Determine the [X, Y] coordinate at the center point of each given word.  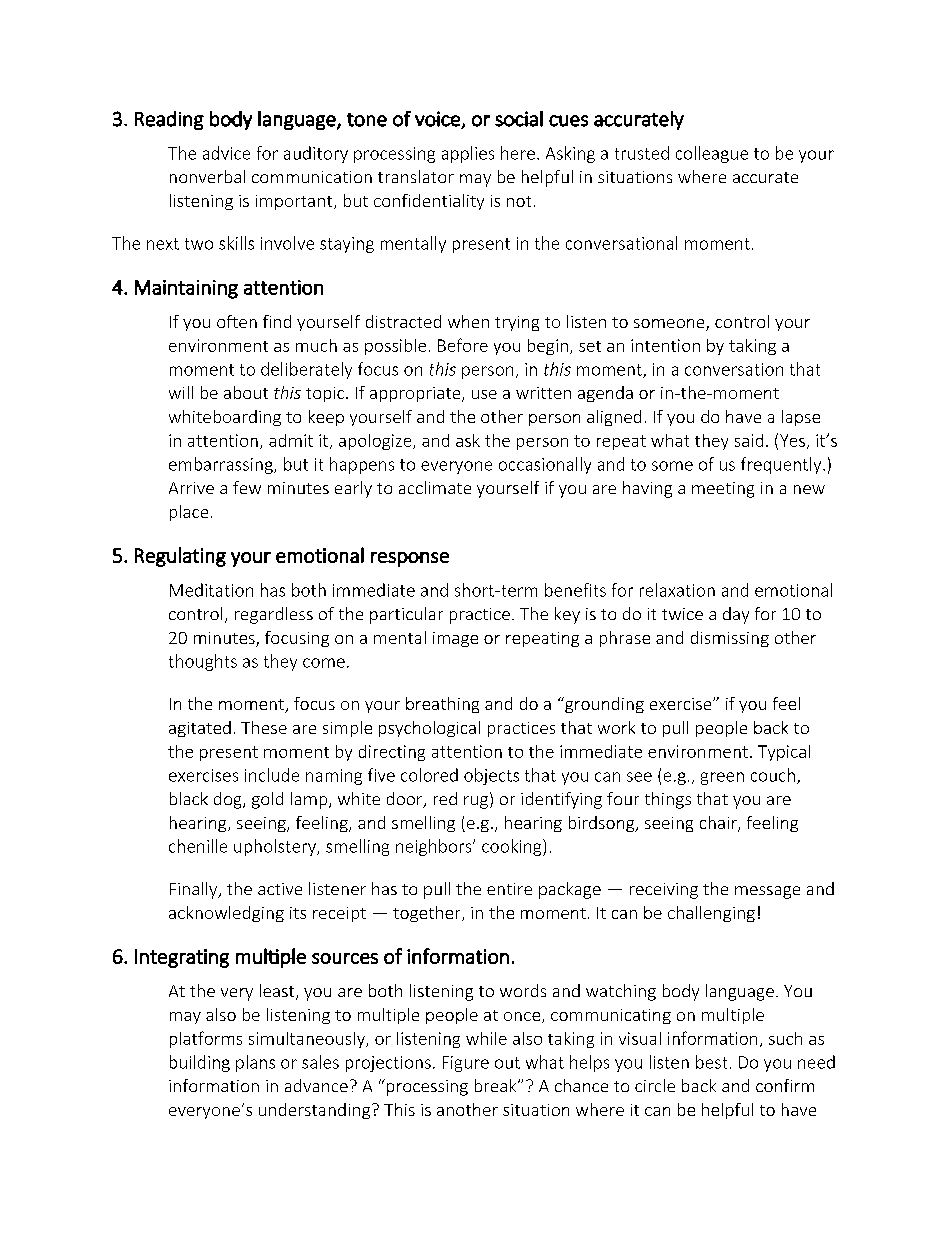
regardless [274, 615]
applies [468, 154]
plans [255, 1063]
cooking [513, 847]
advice [226, 153]
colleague [712, 154]
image [455, 639]
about [246, 392]
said [749, 440]
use [484, 394]
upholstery [276, 847]
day [736, 615]
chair [719, 823]
